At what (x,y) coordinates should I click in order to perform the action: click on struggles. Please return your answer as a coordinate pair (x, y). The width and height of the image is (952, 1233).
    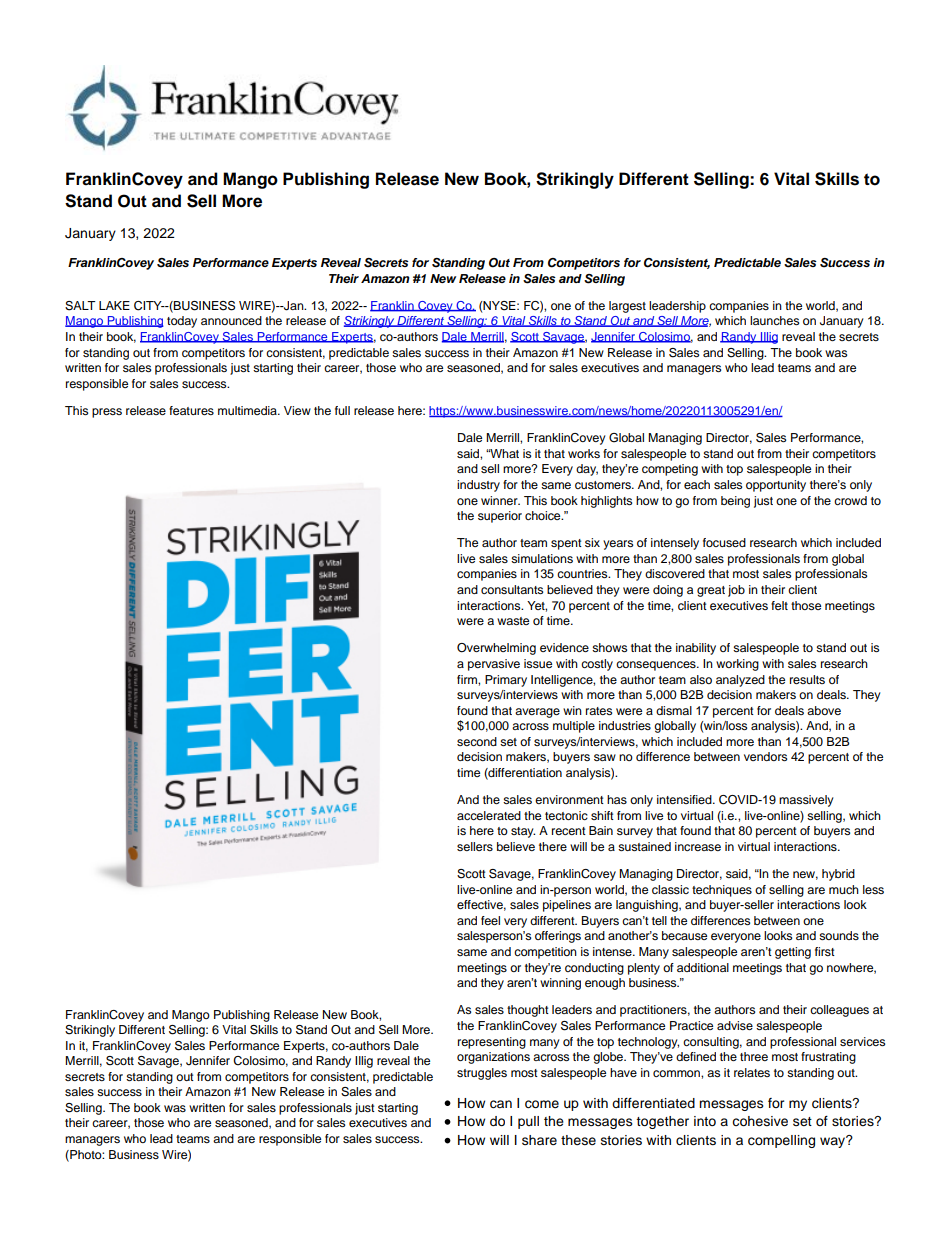
    Looking at the image, I should click on (482, 1074).
